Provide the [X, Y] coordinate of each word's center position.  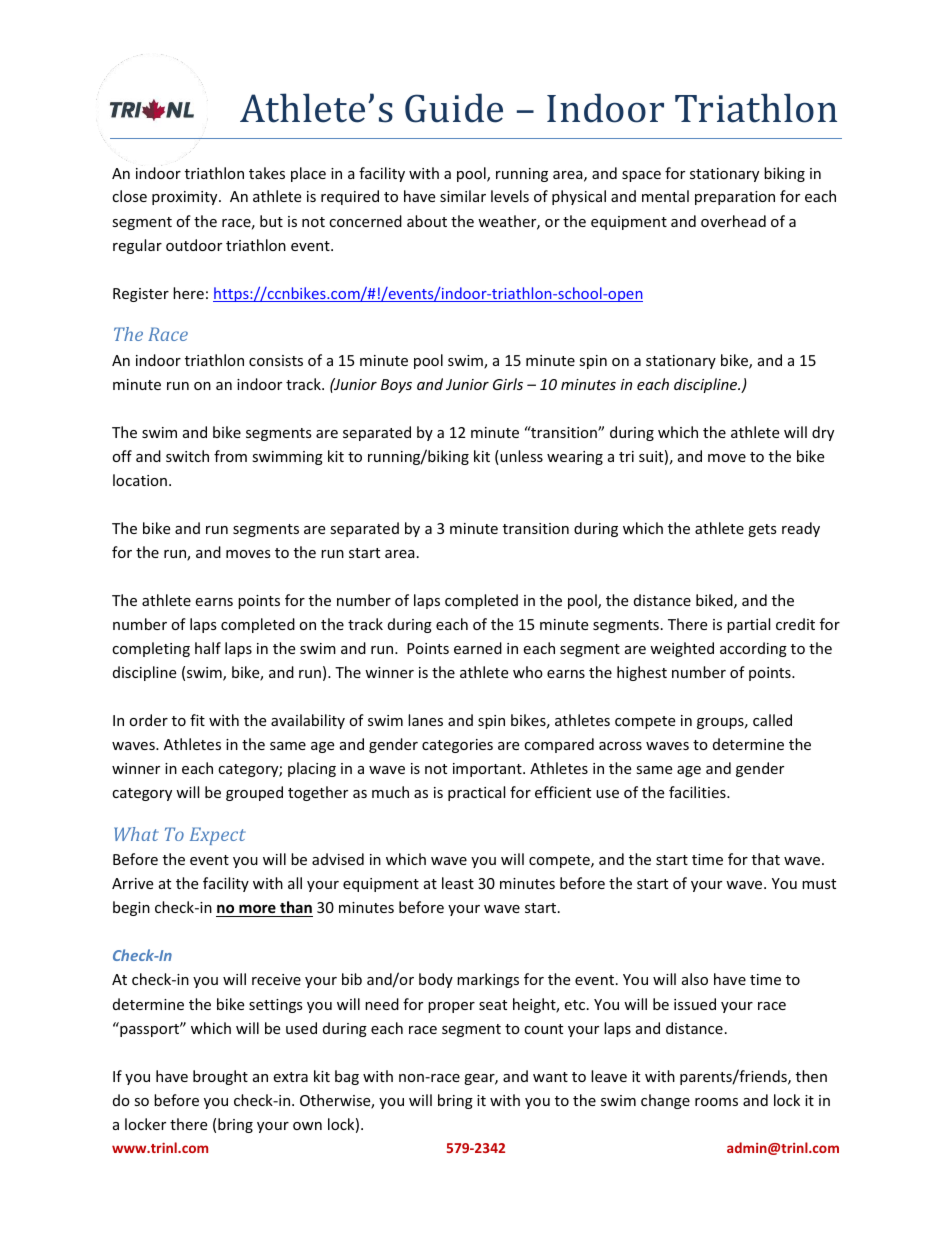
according [753, 649]
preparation [735, 198]
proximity [186, 198]
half [208, 648]
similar [463, 196]
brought [220, 1077]
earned [478, 648]
